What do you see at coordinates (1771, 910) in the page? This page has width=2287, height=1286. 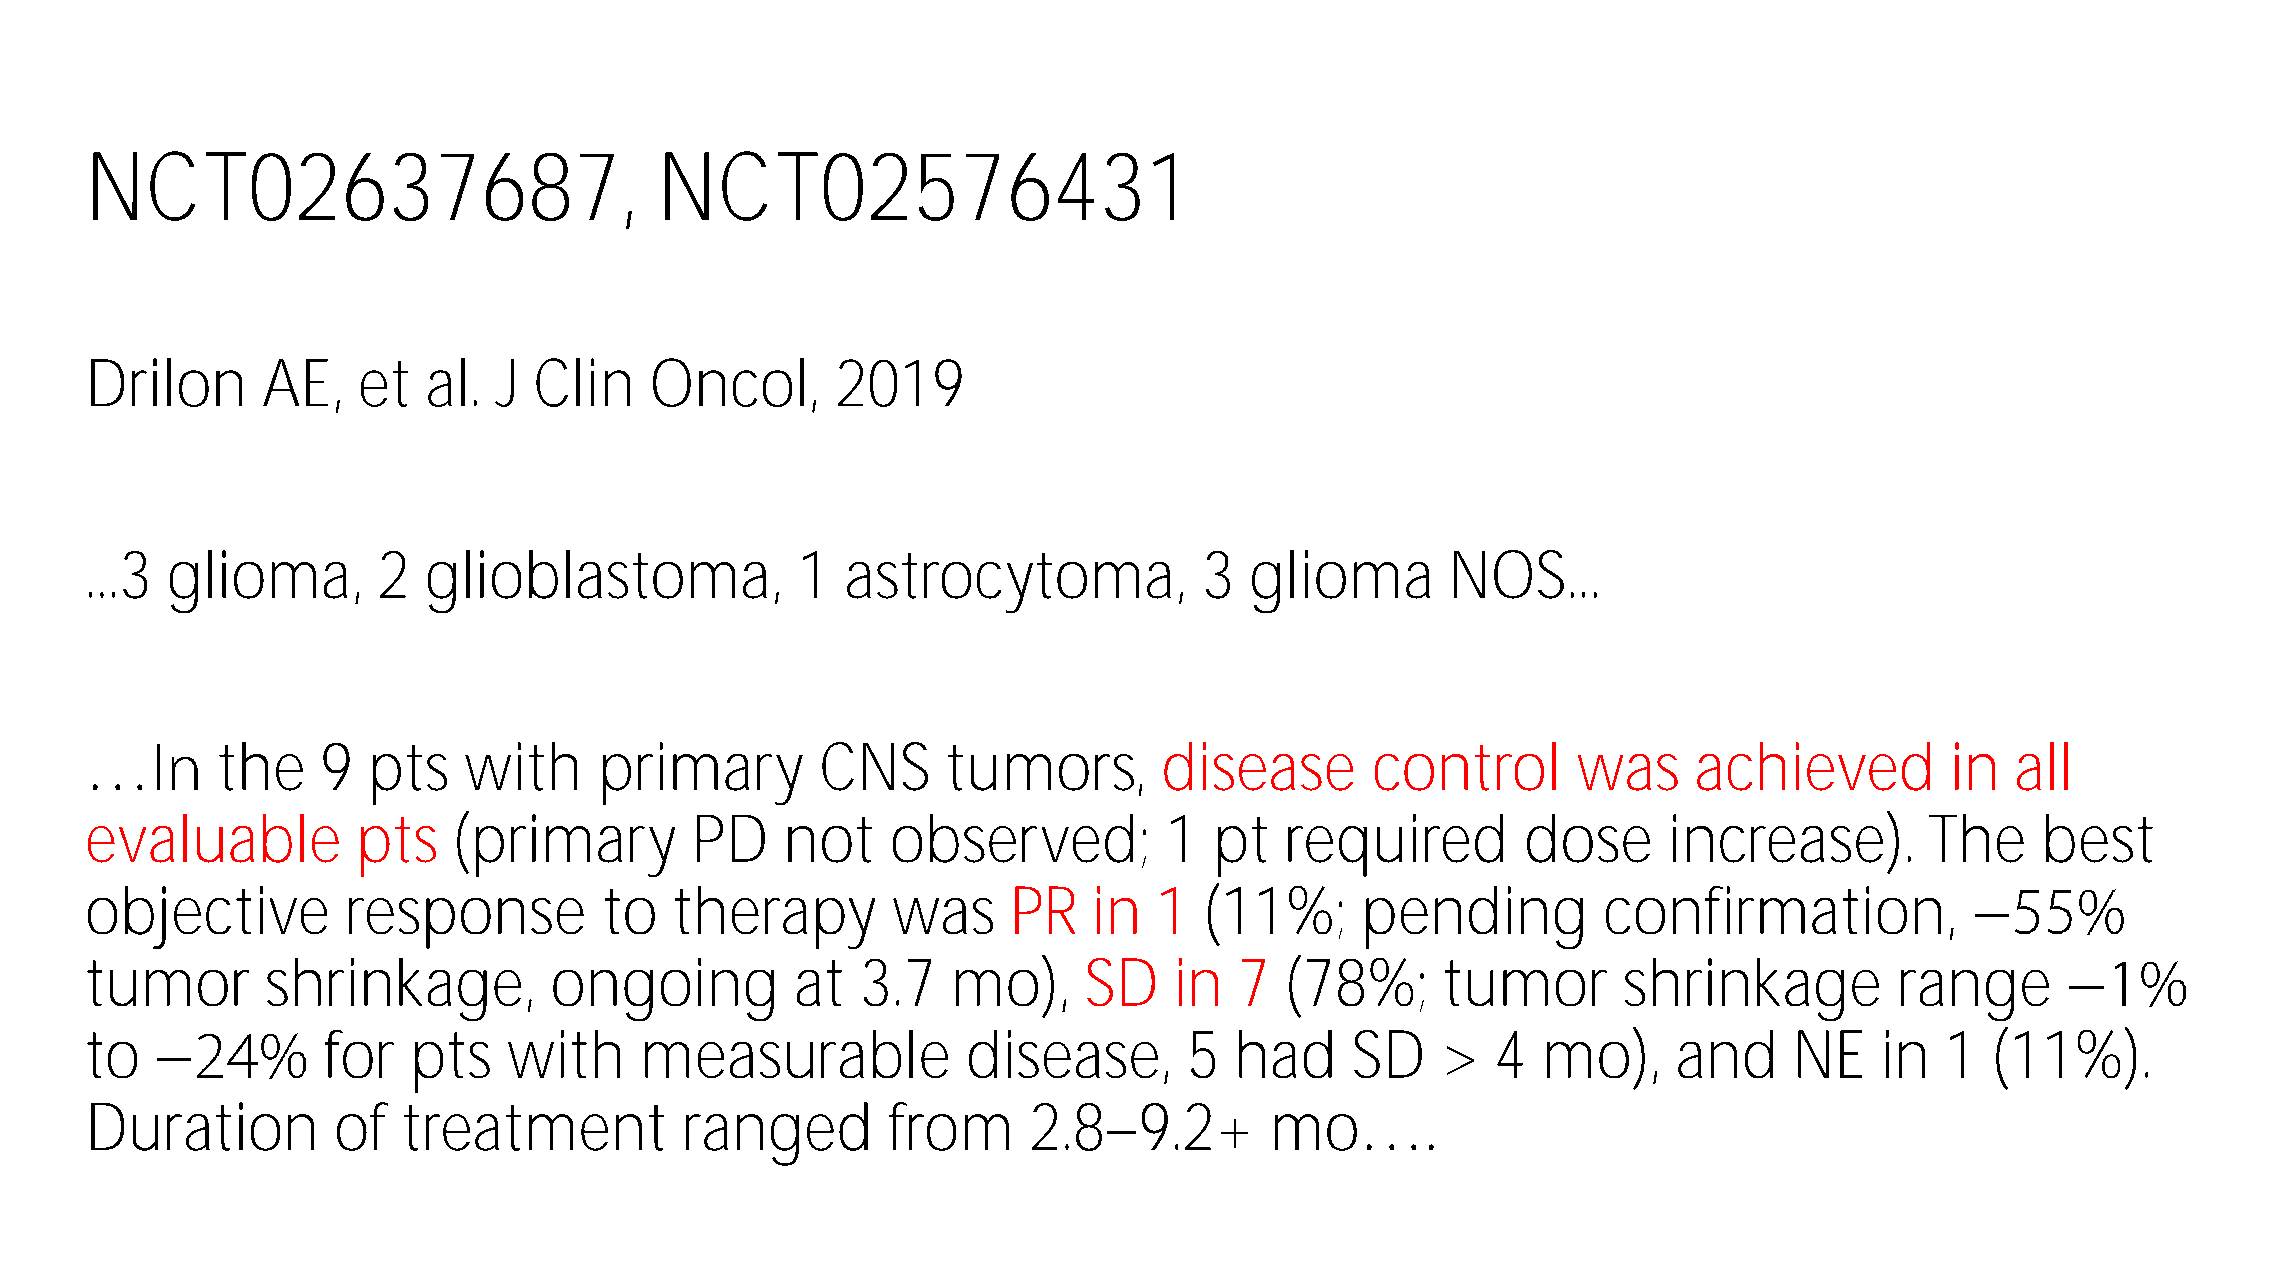 I see `confirmation` at bounding box center [1771, 910].
